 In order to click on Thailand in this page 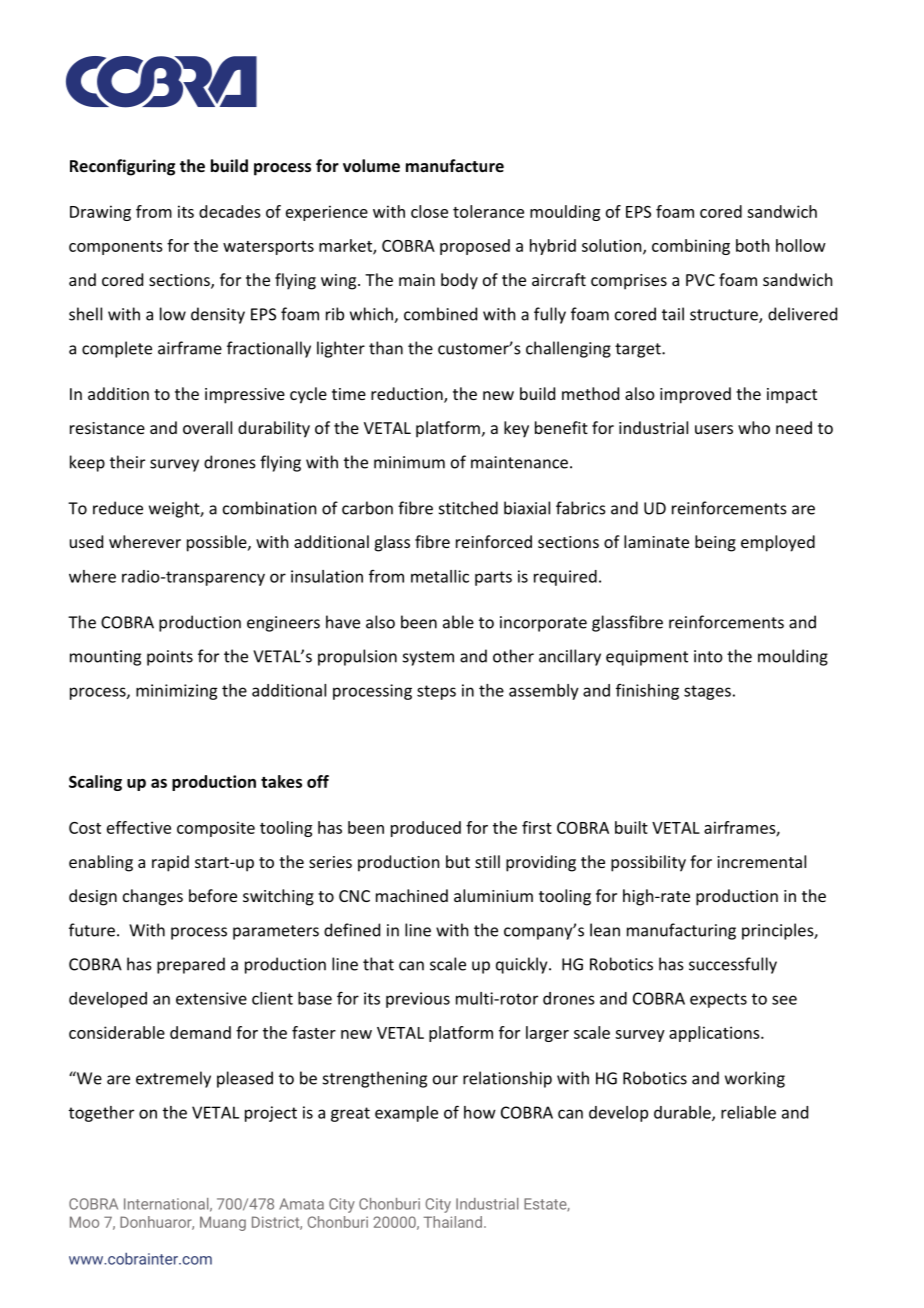, I will do `click(453, 1222)`.
